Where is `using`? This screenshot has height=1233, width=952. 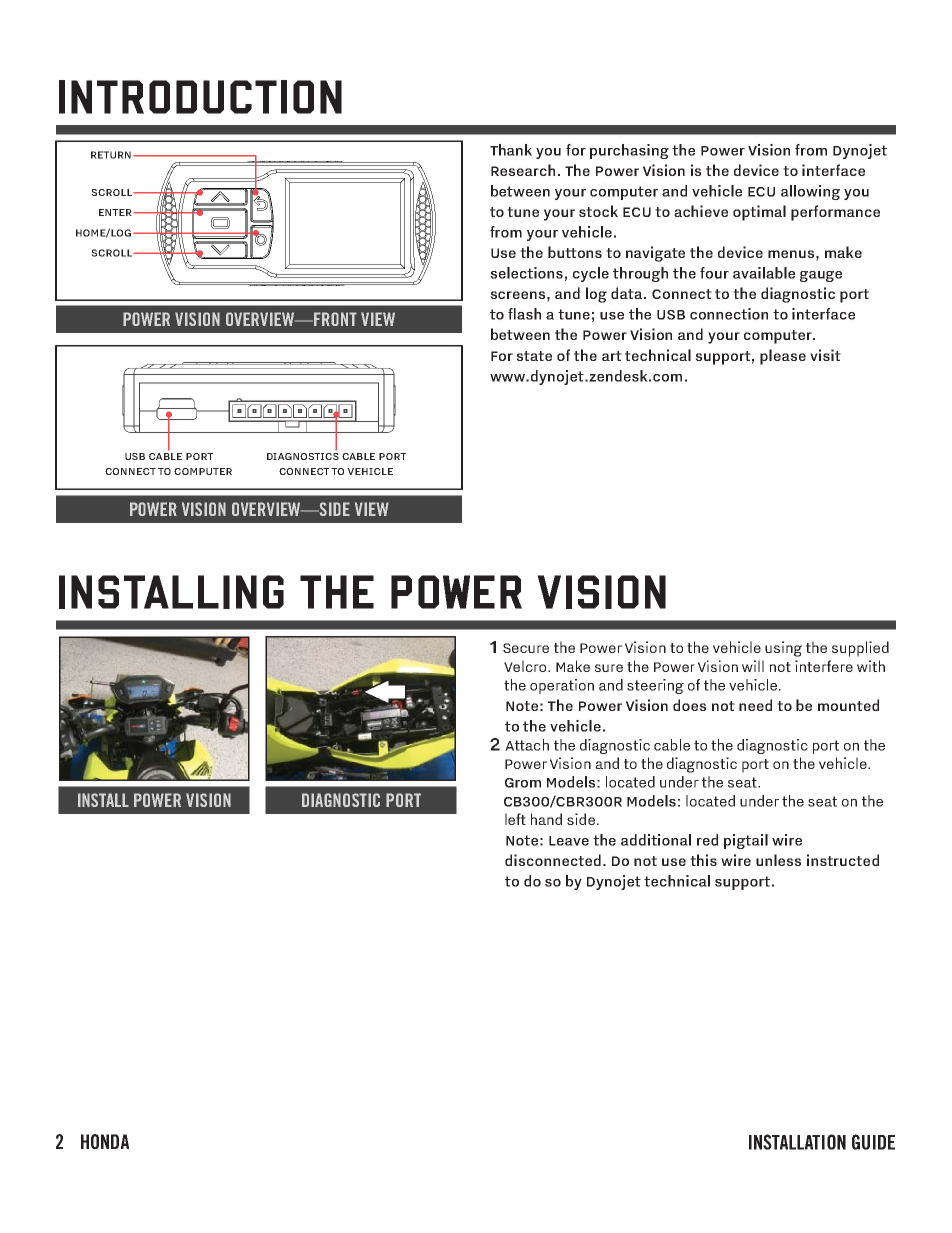 using is located at coordinates (783, 649).
